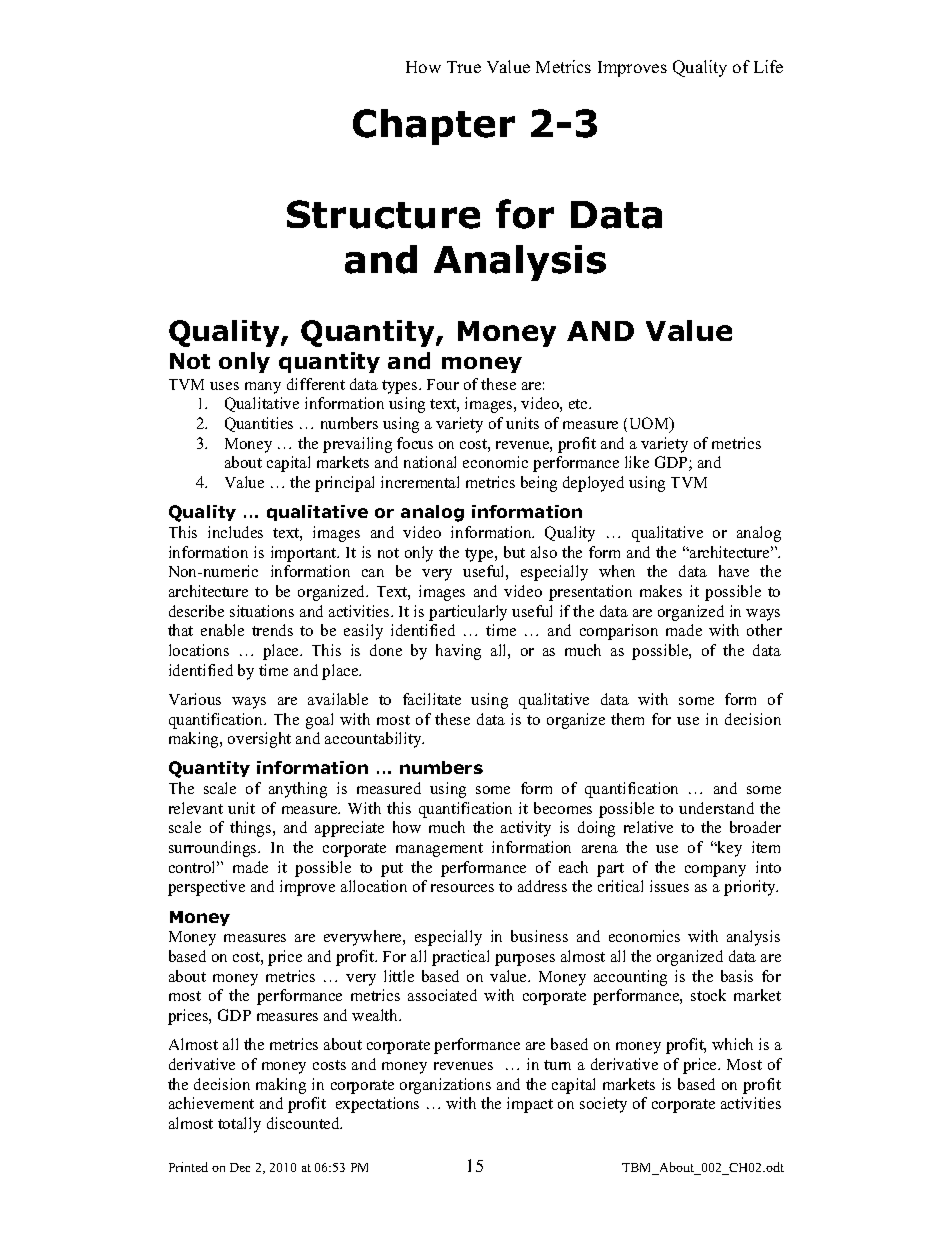 The height and width of the screenshot is (1233, 952). Describe the element at coordinates (445, 1086) in the screenshot. I see `organizations` at that location.
